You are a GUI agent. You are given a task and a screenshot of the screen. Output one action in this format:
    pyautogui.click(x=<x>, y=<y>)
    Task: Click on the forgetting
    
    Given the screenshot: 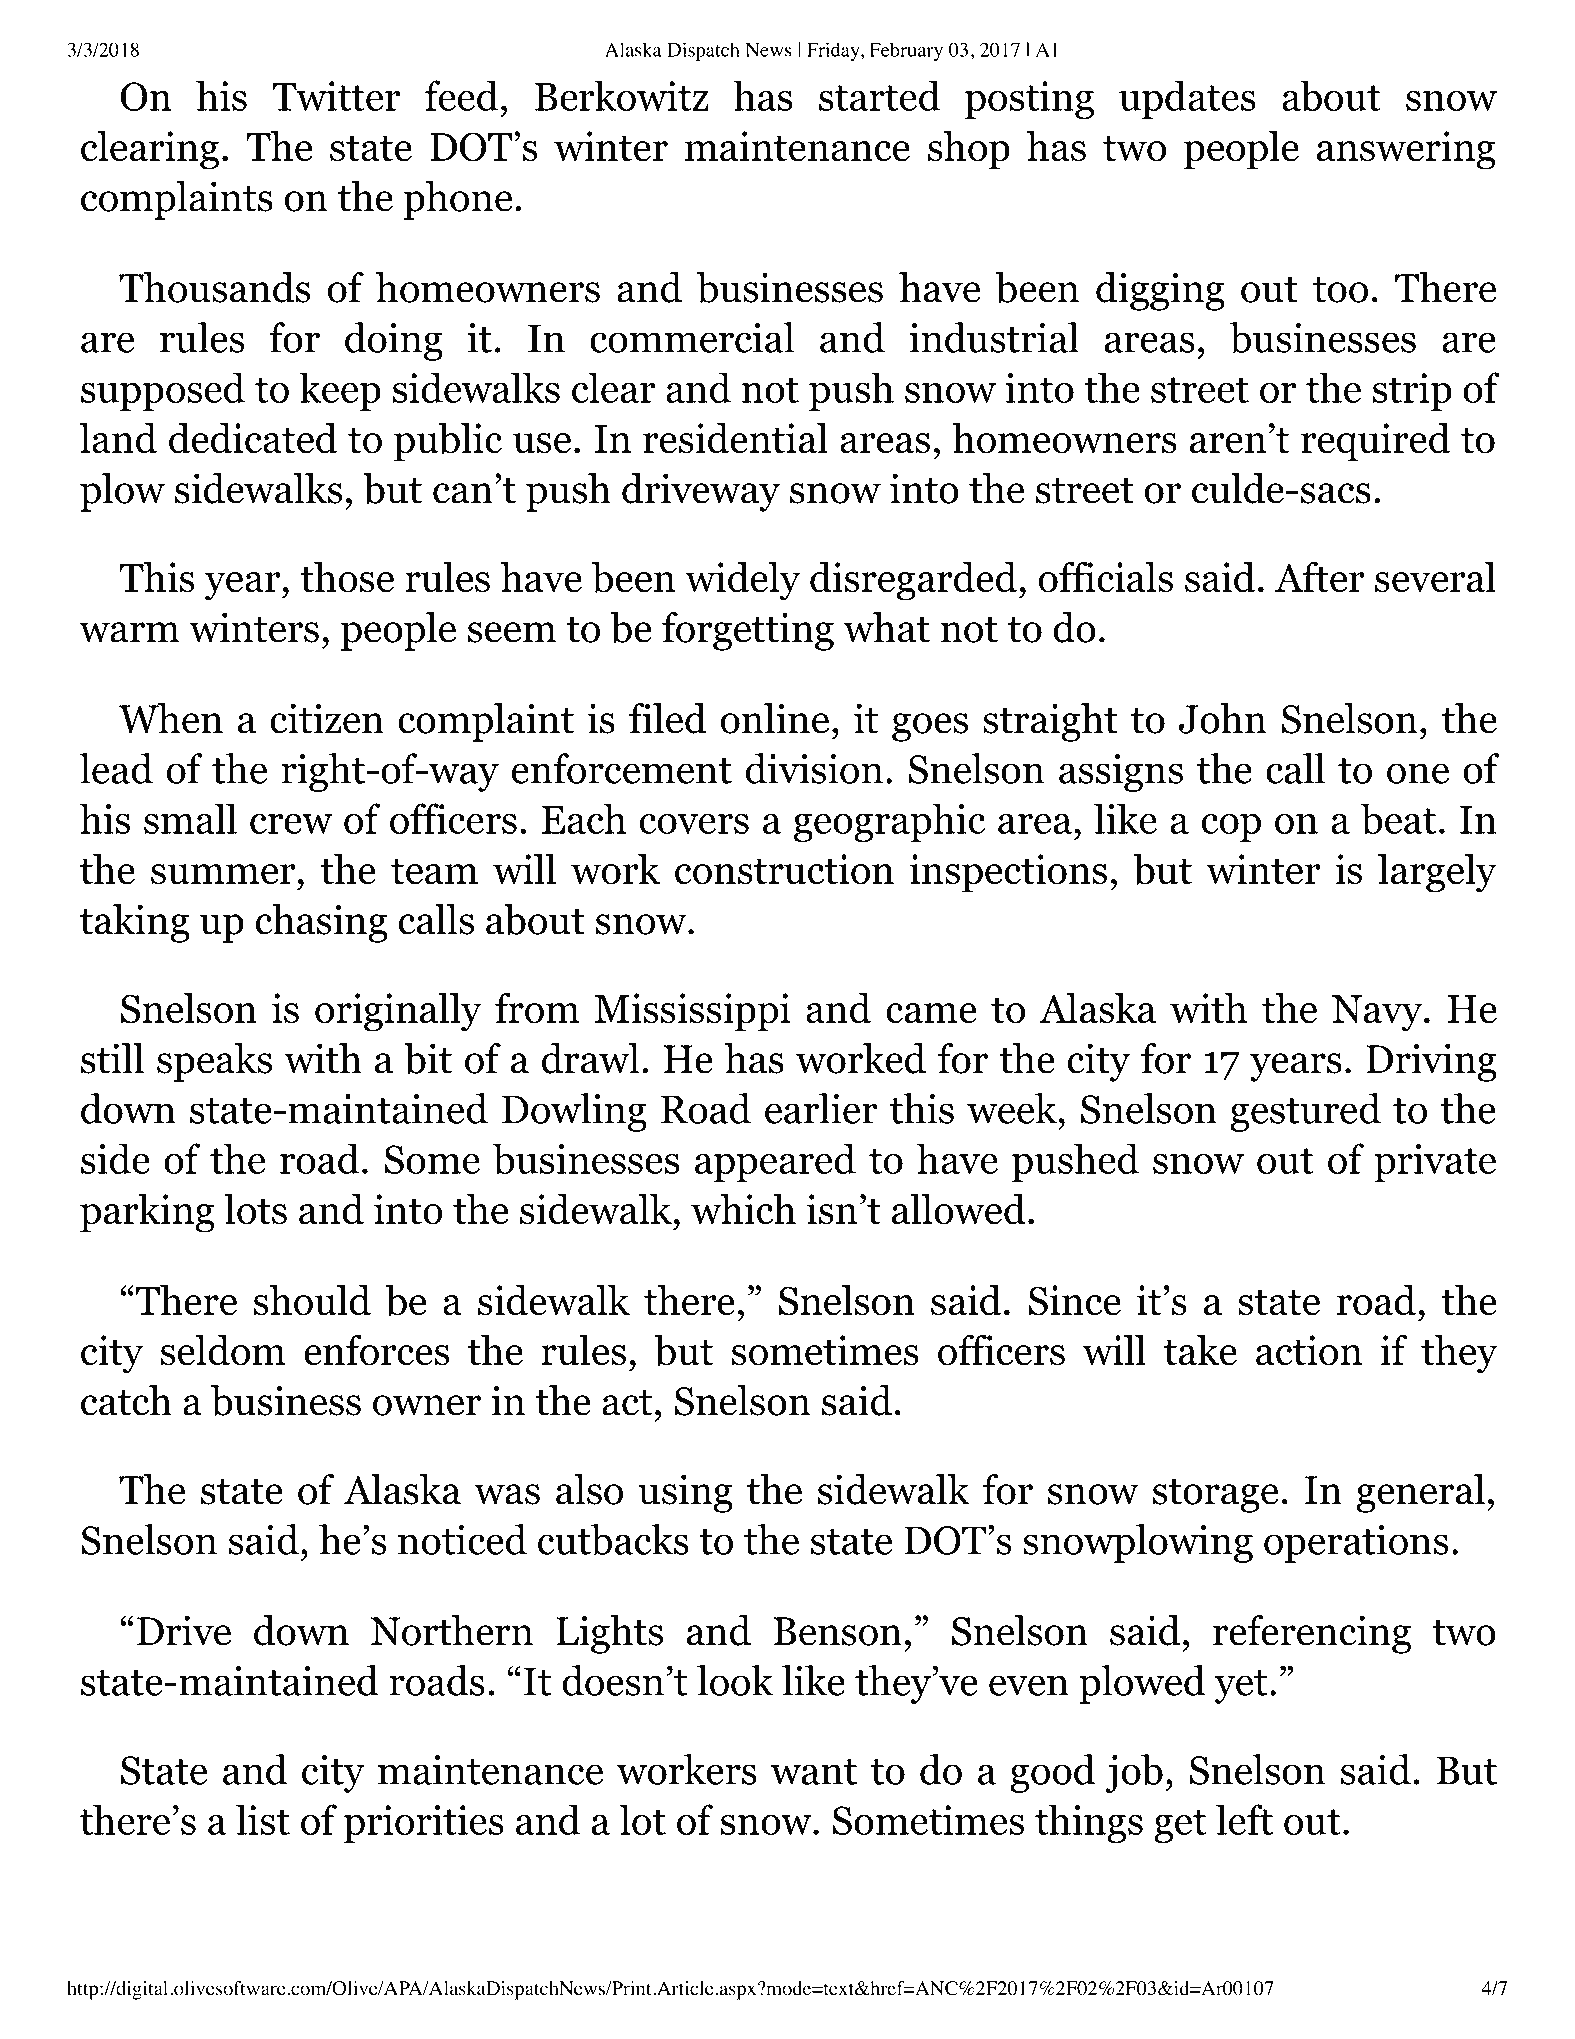 What is the action you would take?
    pyautogui.click(x=748, y=631)
